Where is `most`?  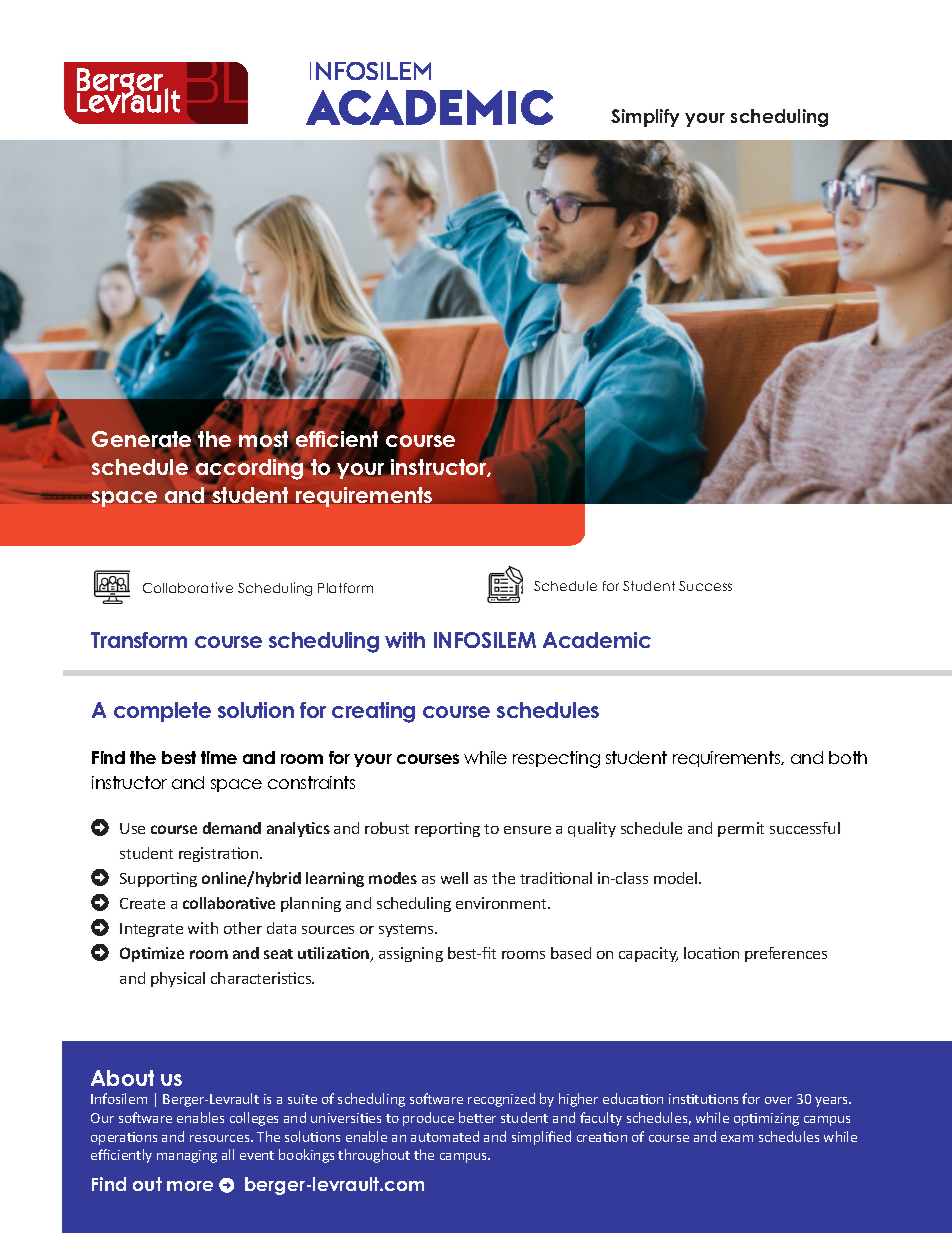 most is located at coordinates (265, 439).
